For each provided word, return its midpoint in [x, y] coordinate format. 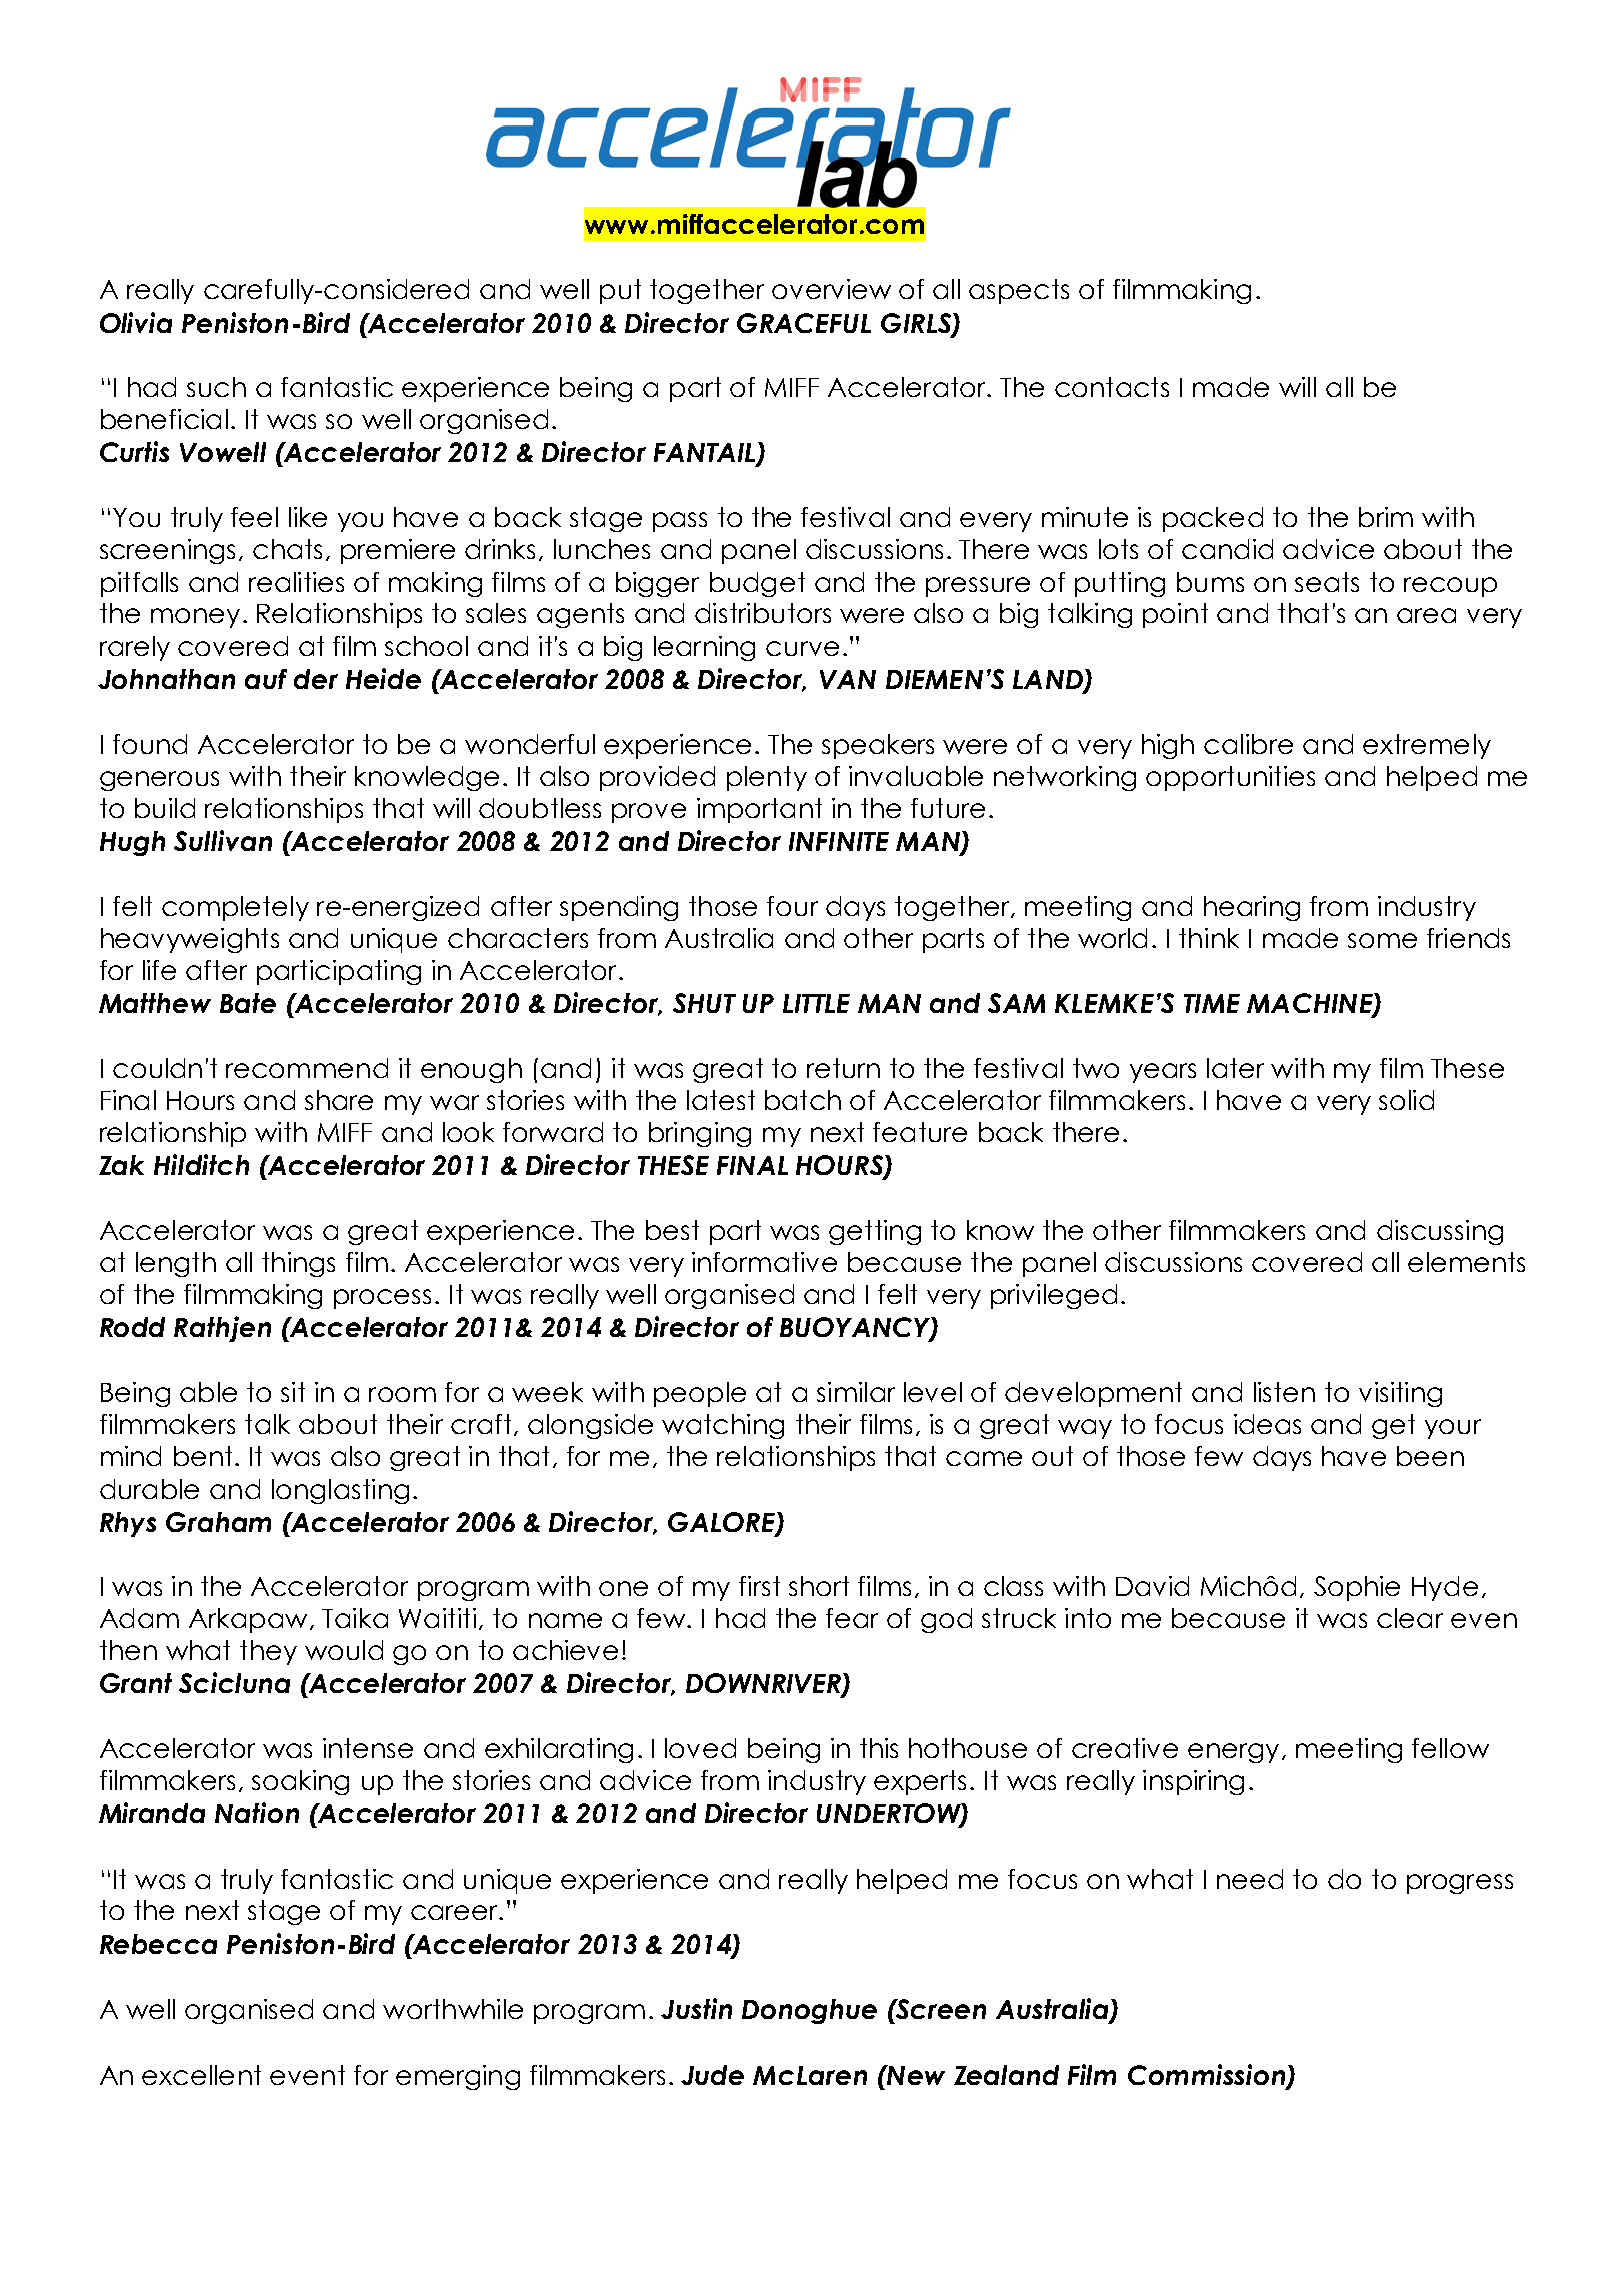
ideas [1267, 1424]
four [792, 906]
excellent [201, 2075]
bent [203, 1456]
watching [723, 1426]
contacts [1112, 387]
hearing [1252, 908]
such [216, 387]
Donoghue [809, 2011]
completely [235, 908]
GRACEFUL [804, 323]
